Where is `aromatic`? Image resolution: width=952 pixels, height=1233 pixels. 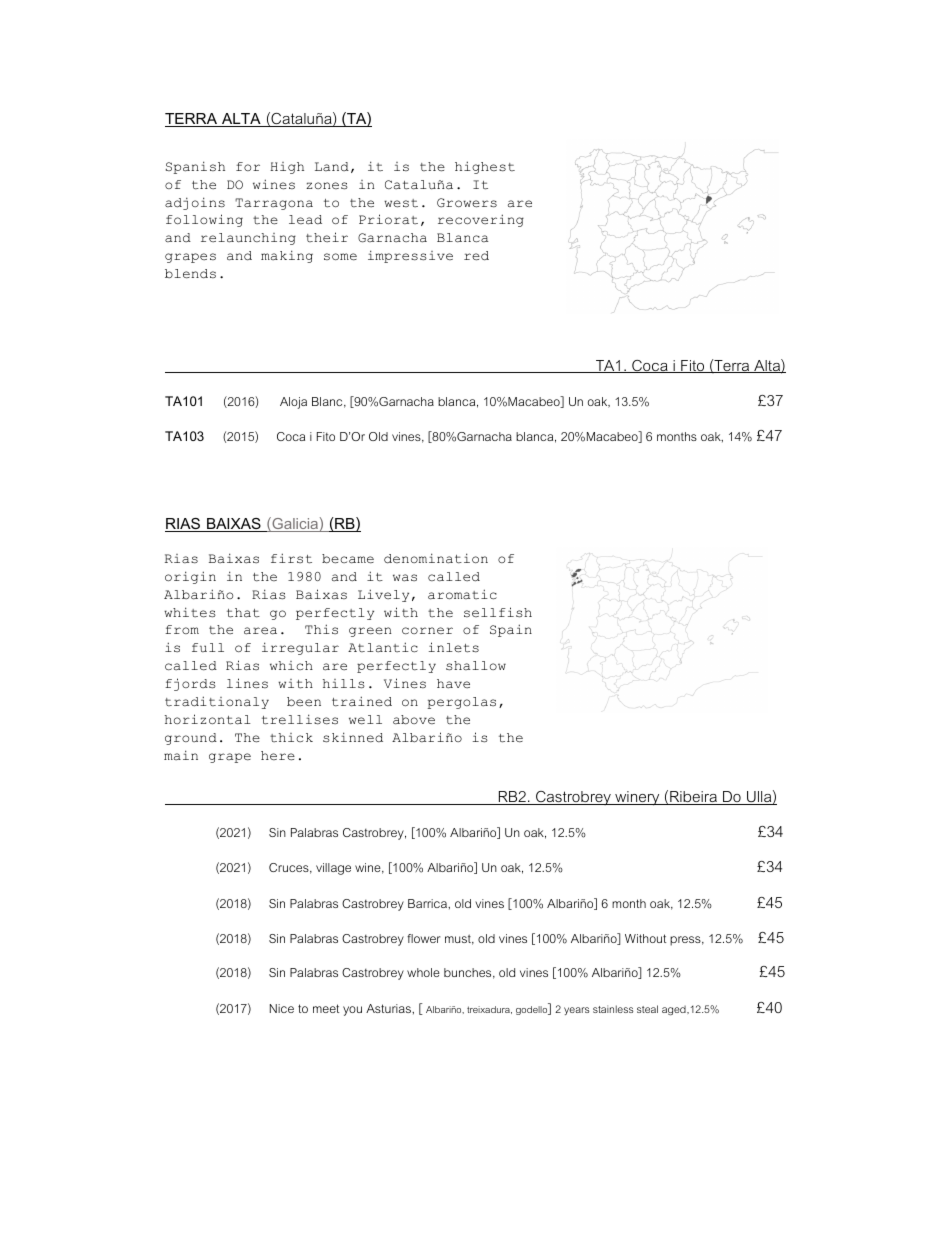
aromatic is located at coordinates (462, 594).
